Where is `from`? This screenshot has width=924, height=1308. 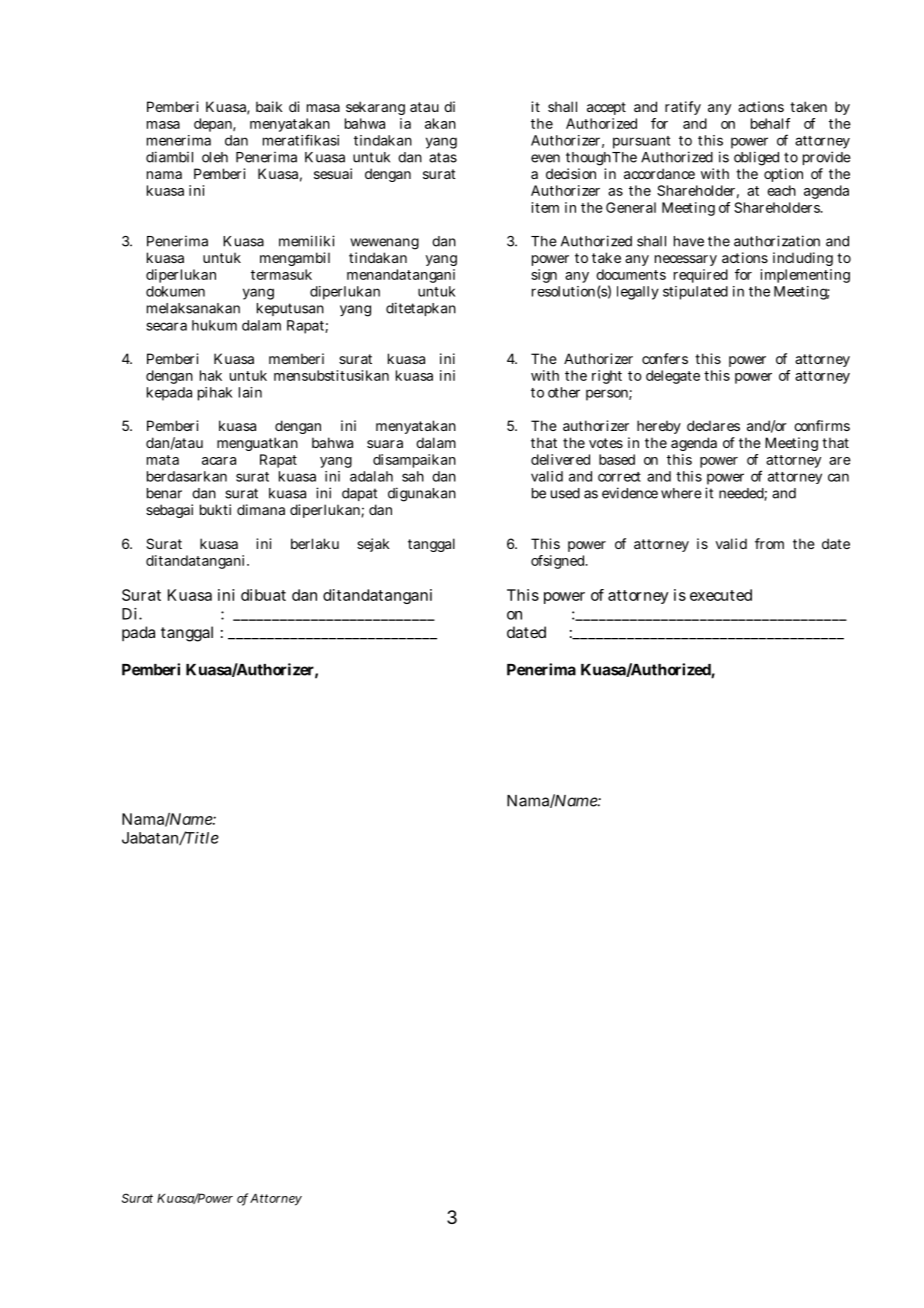 from is located at coordinates (769, 543).
